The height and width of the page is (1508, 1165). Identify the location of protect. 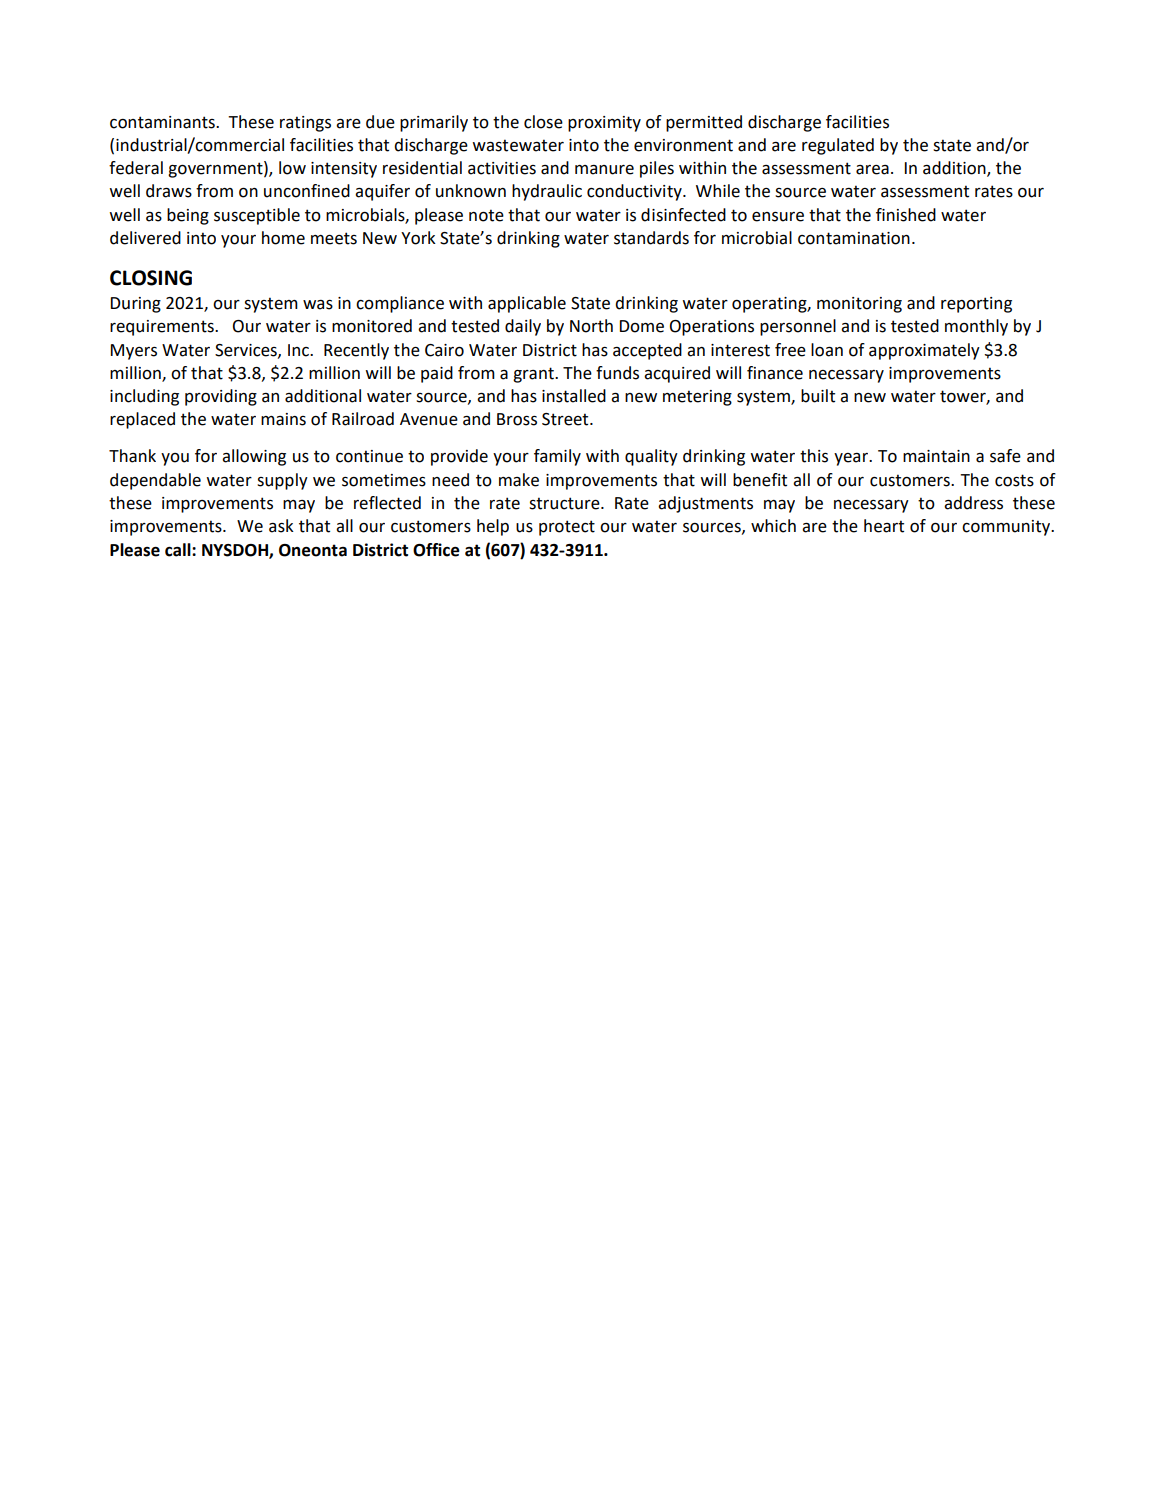
(567, 528).
